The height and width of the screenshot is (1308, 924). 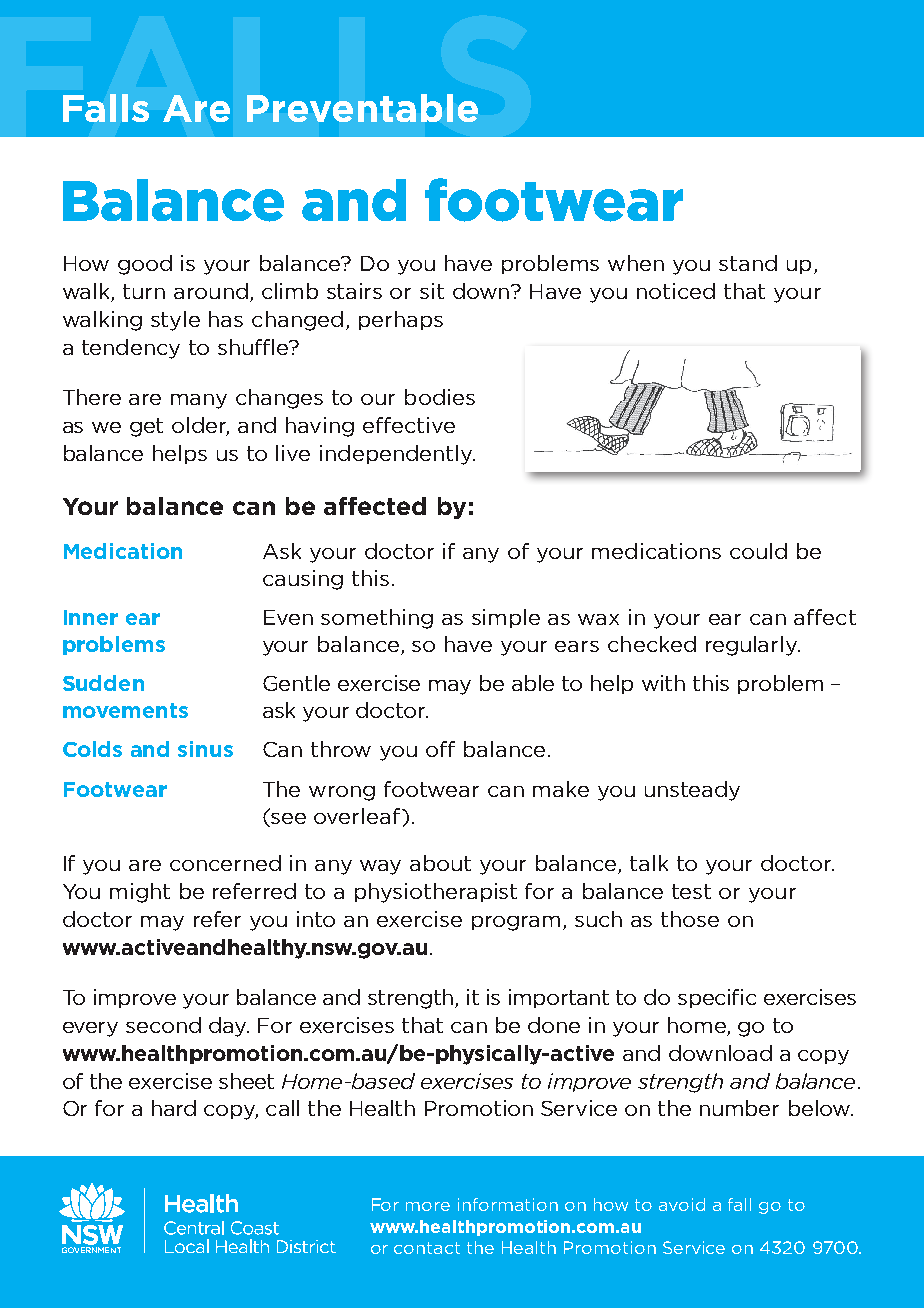 I want to click on sit, so click(x=432, y=291).
